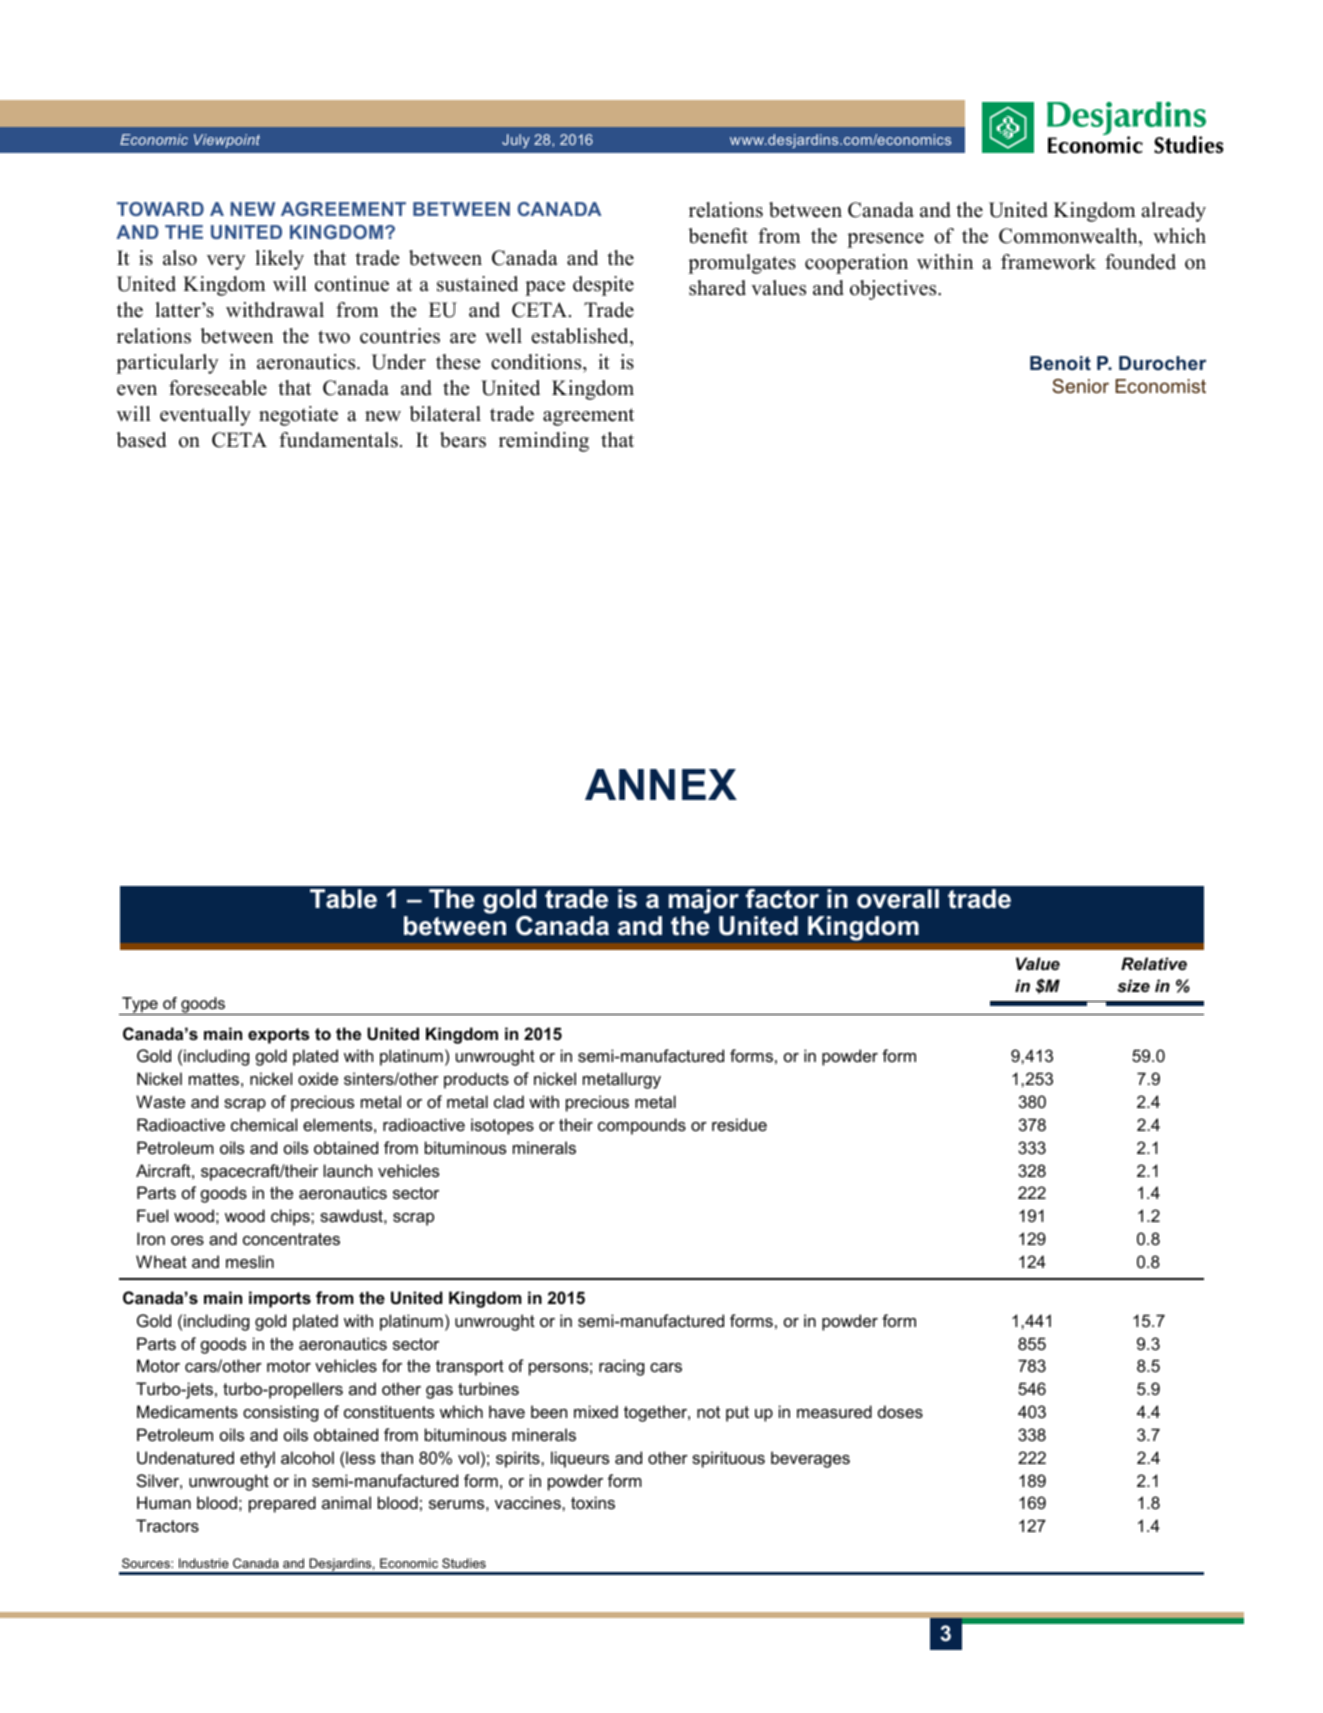 The height and width of the document is (1713, 1323). Describe the element at coordinates (642, 1126) in the document. I see `compounds` at that location.
